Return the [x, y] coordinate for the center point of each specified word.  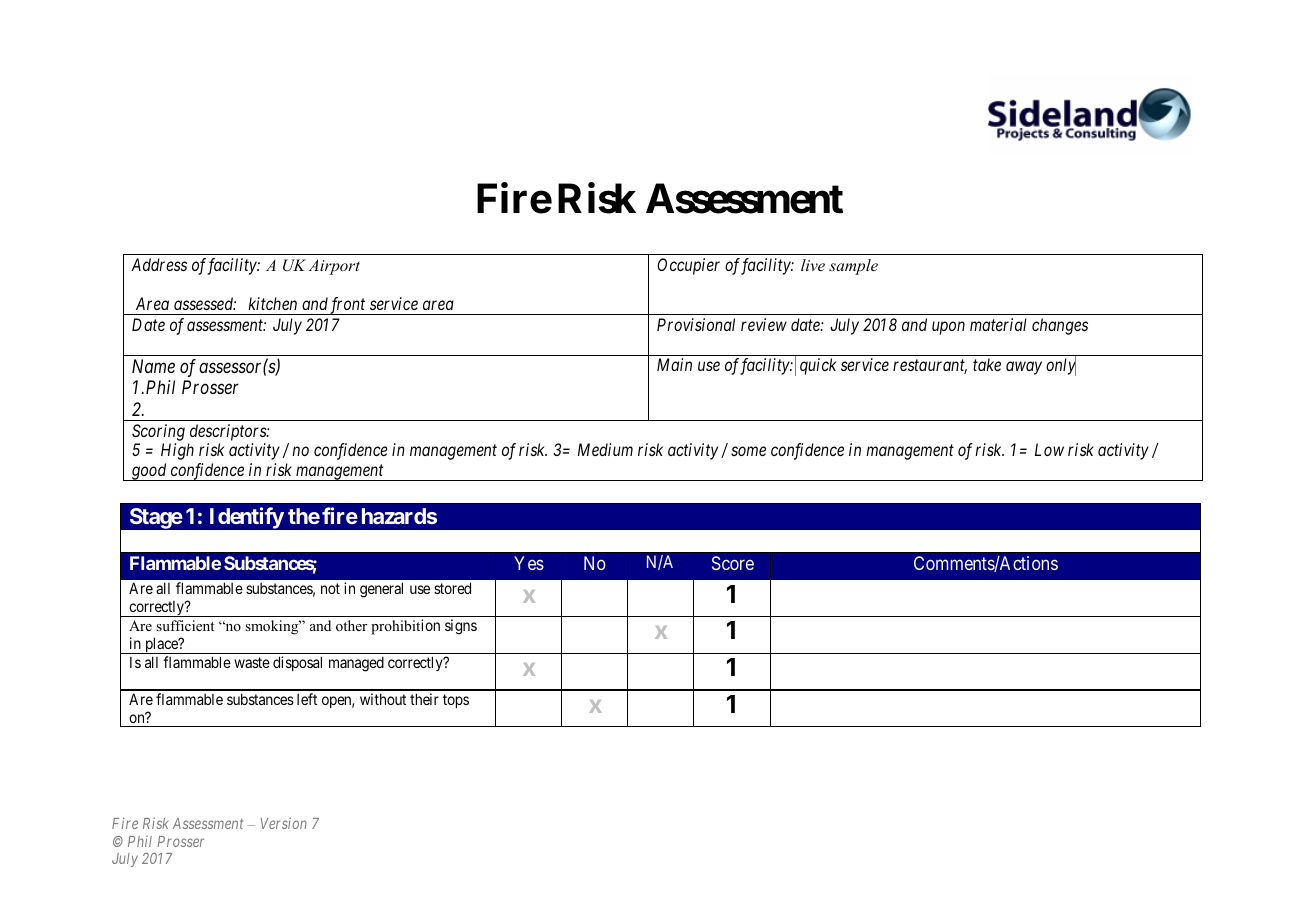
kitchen [272, 303]
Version [284, 823]
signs [461, 627]
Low [1049, 449]
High [177, 451]
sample [853, 267]
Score [733, 563]
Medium [605, 449]
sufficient [185, 625]
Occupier [688, 266]
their [424, 699]
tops [456, 701]
